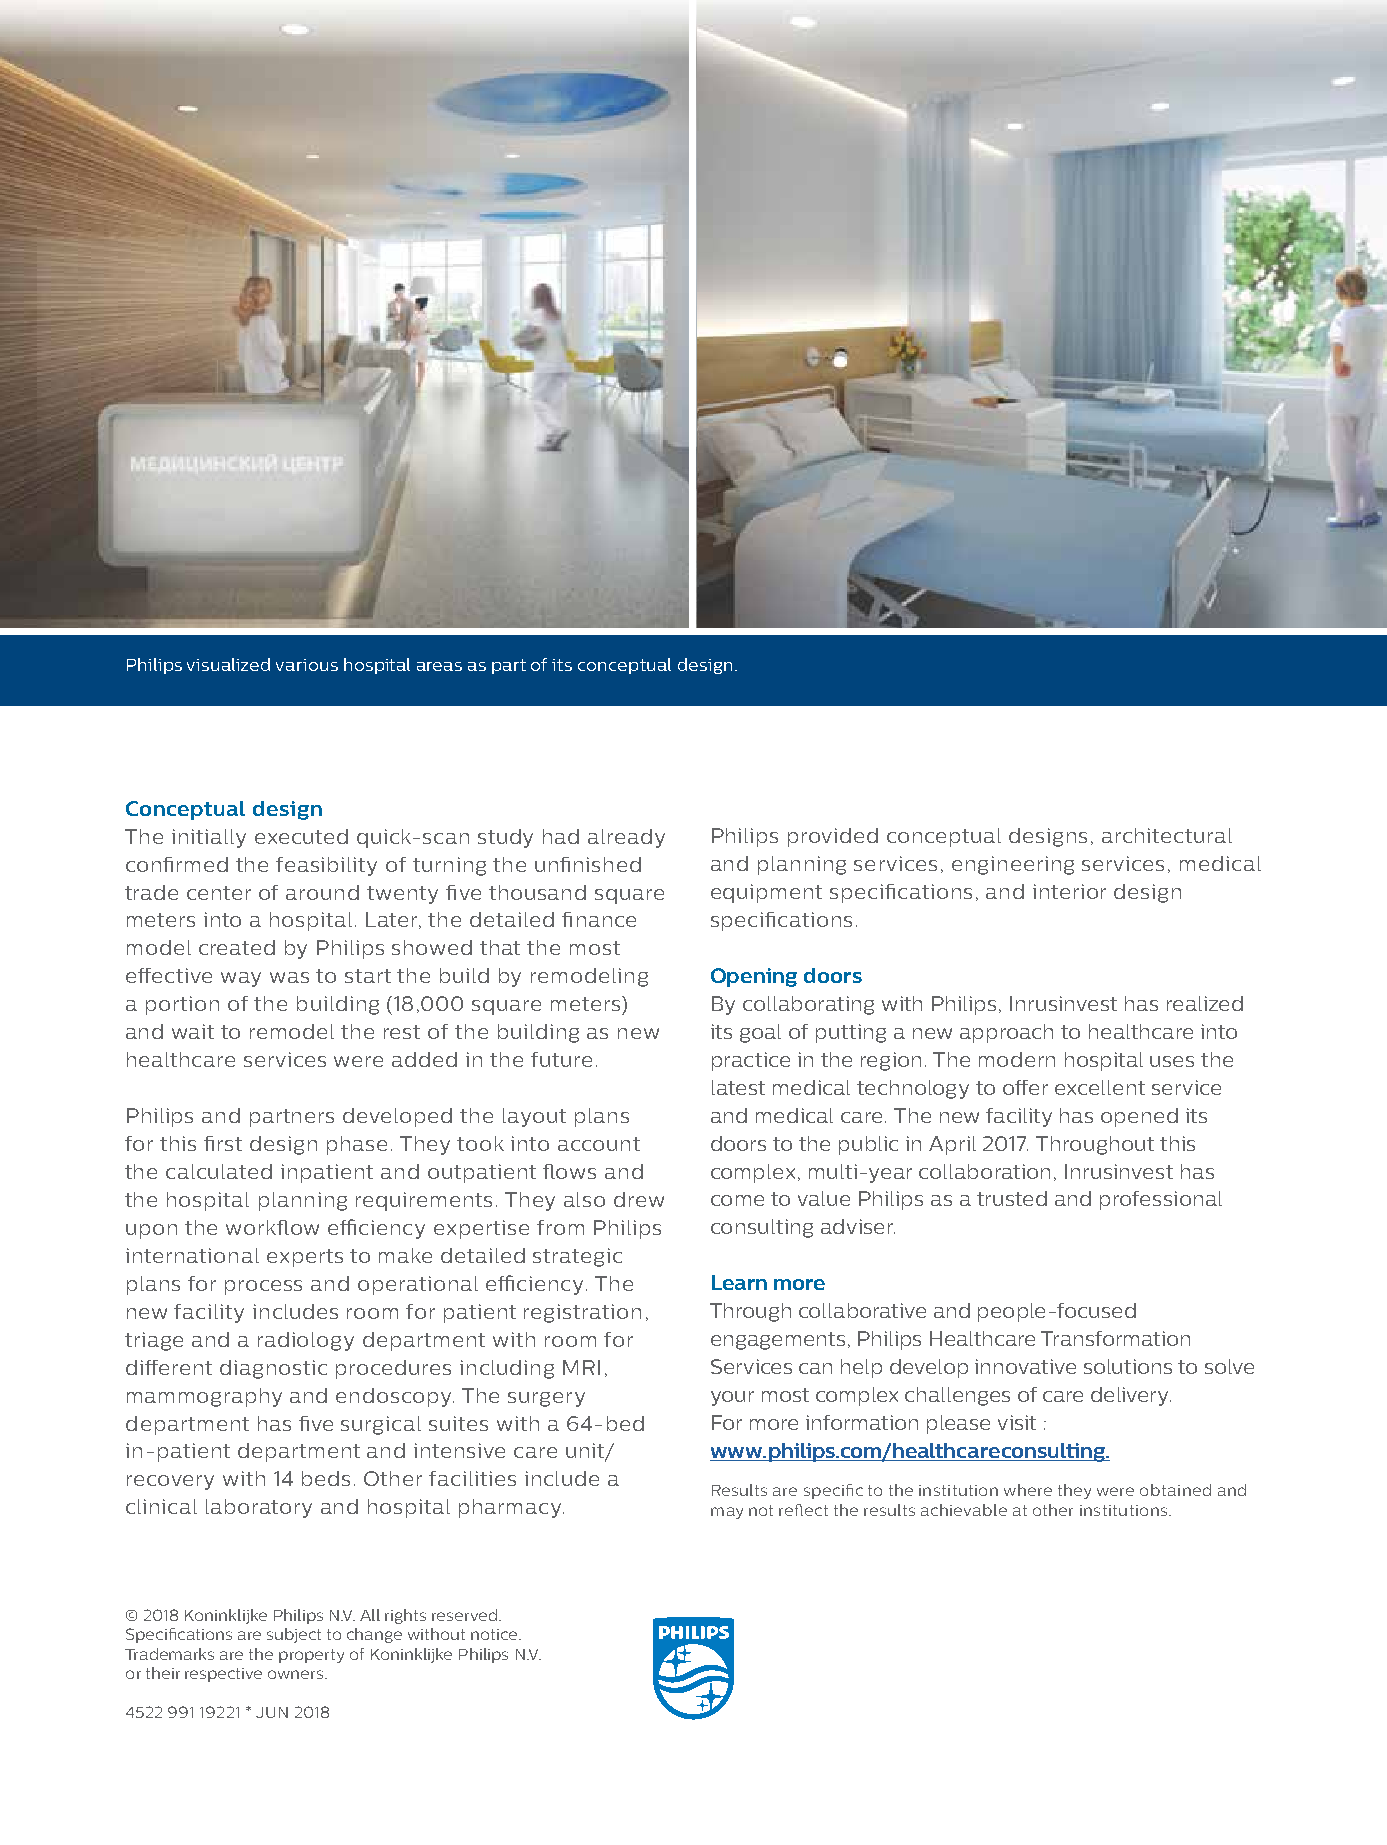 This image has width=1387, height=1845. Describe the element at coordinates (307, 665) in the image. I see `various` at that location.
